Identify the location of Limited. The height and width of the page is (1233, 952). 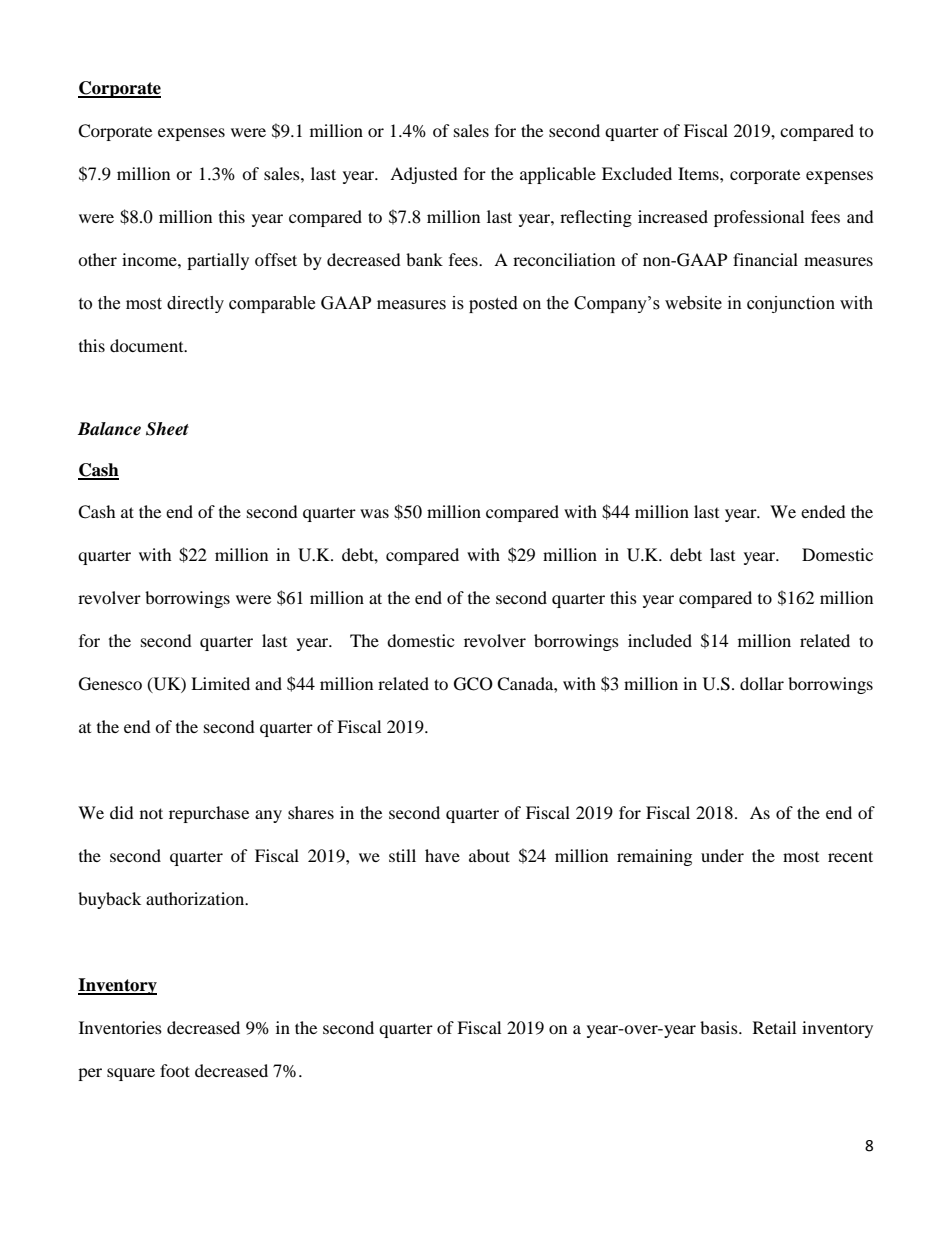
(220, 683).
